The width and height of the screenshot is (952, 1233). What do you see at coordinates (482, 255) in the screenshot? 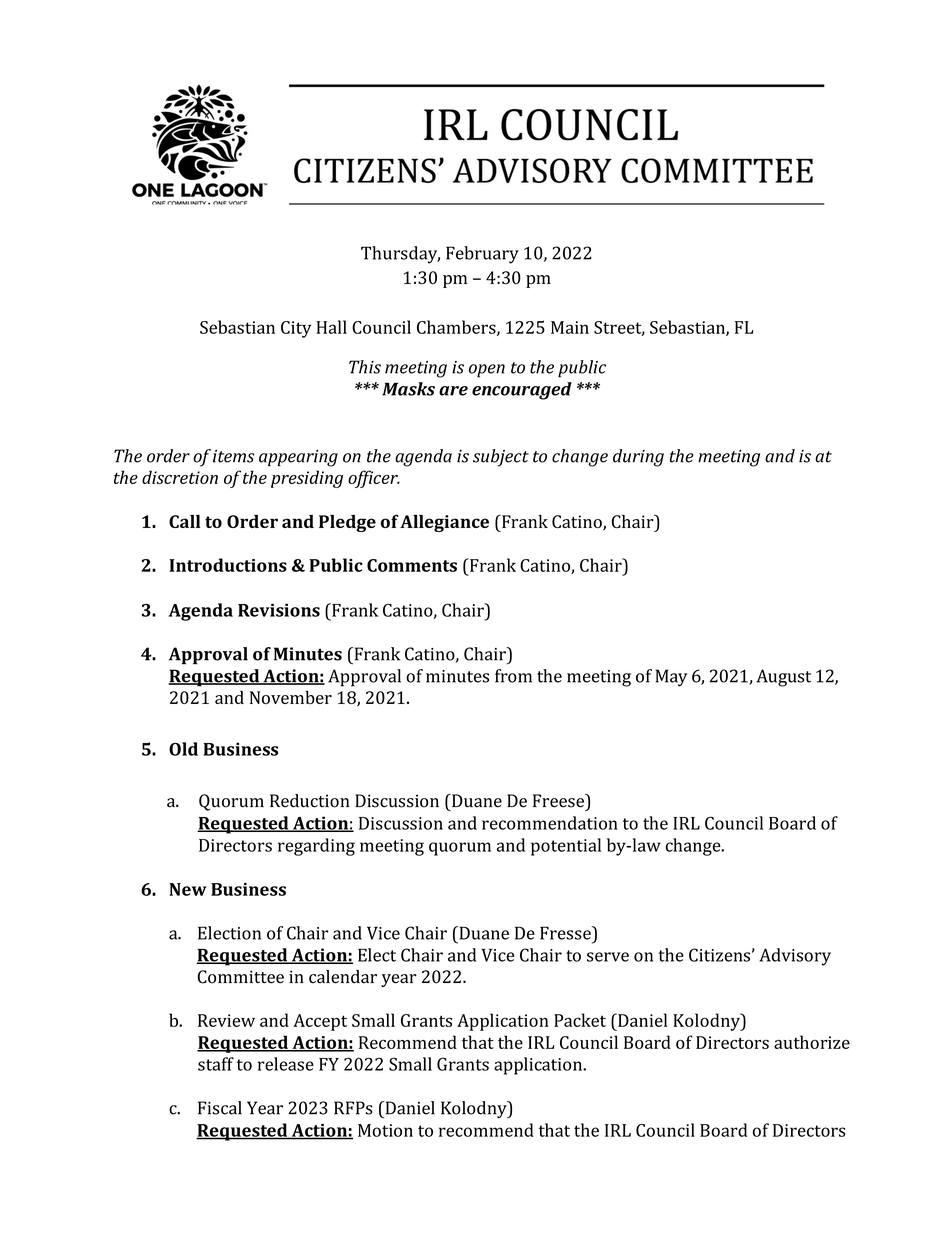
I see `February` at bounding box center [482, 255].
